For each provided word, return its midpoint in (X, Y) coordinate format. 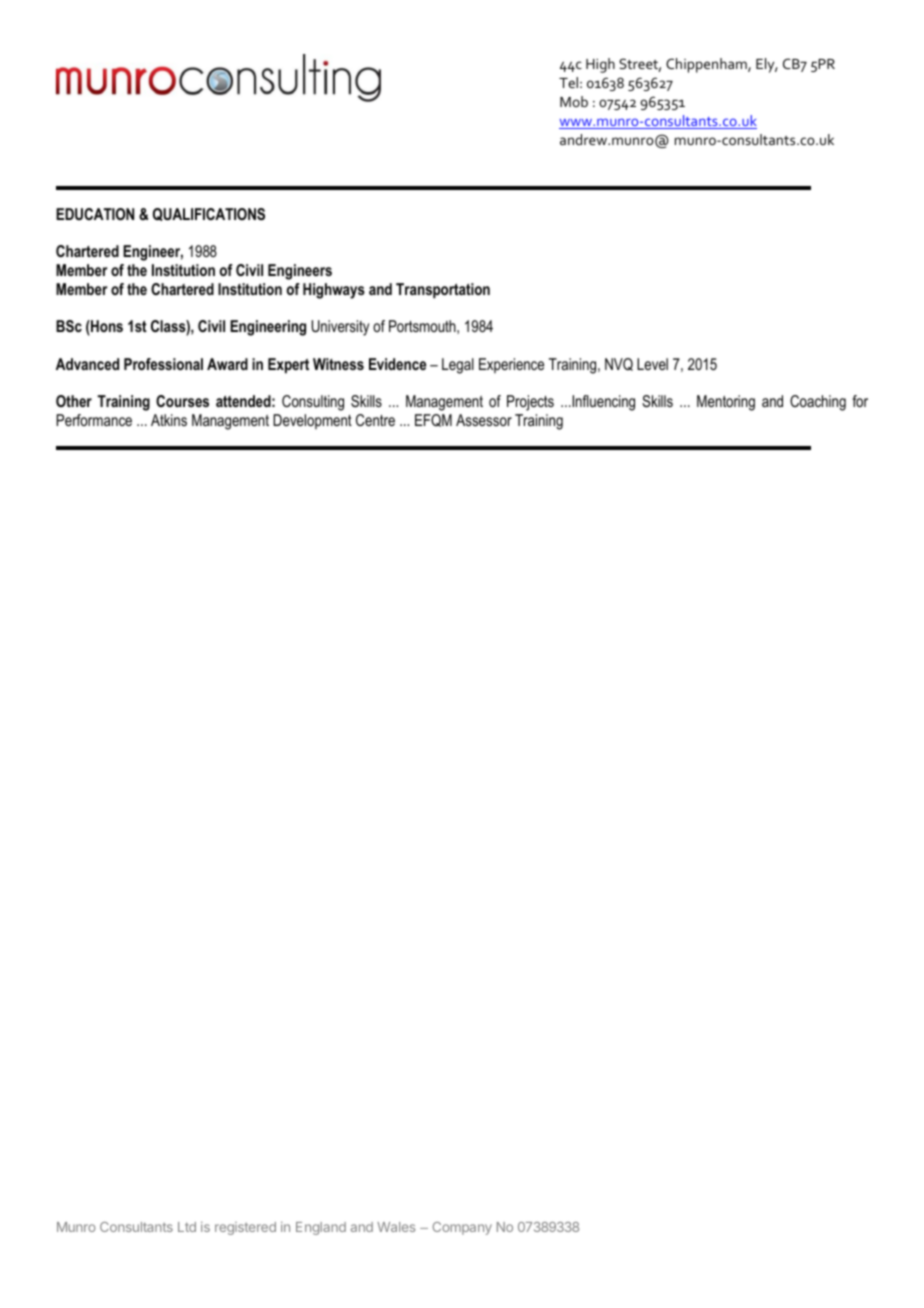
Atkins (169, 420)
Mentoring (726, 403)
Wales (396, 1227)
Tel (568, 82)
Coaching (818, 403)
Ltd (187, 1227)
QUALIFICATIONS (209, 214)
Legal (458, 366)
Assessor (484, 420)
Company (462, 1228)
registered (245, 1228)
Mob (574, 101)
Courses (182, 401)
